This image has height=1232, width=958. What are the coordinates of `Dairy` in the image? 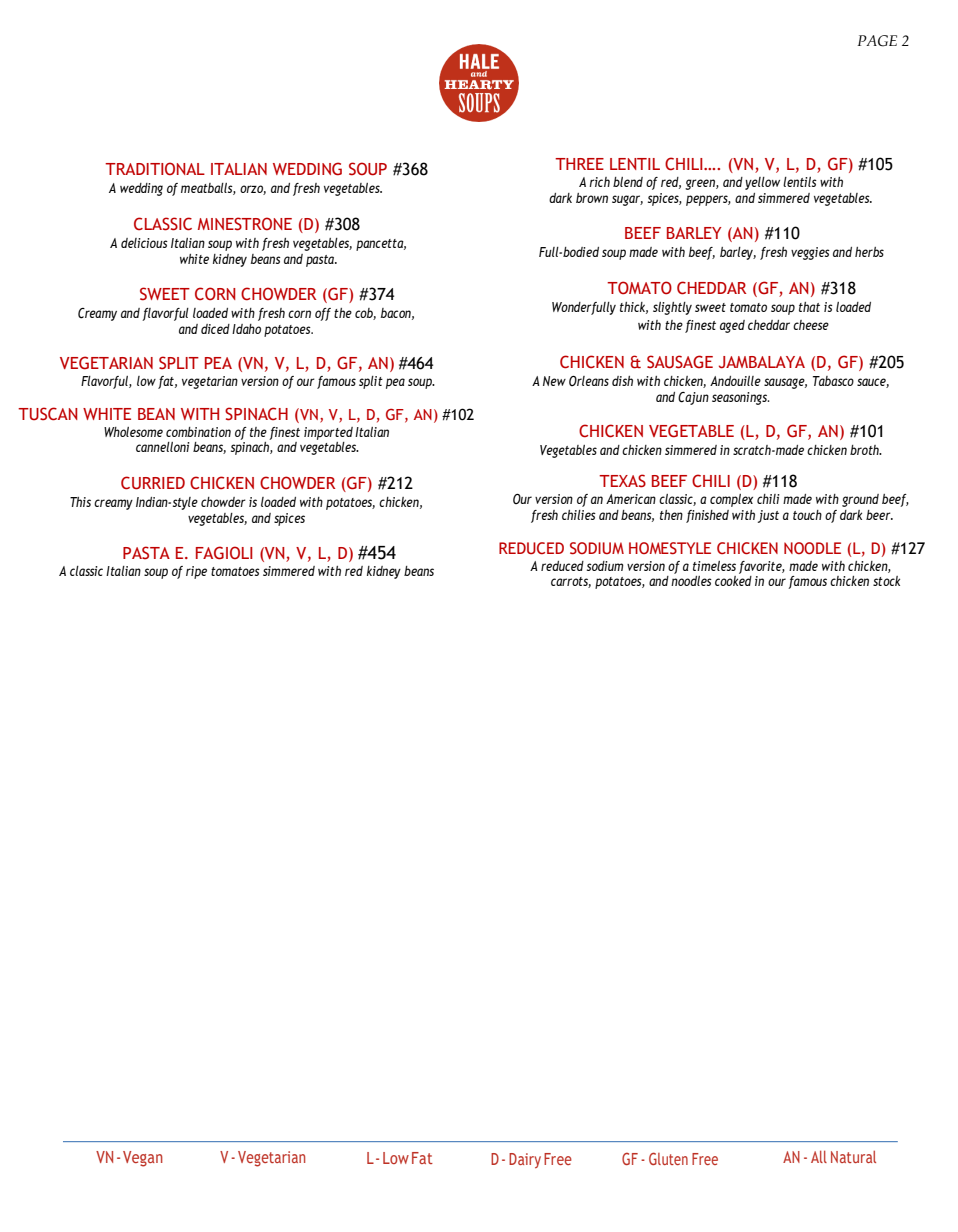 It's located at (525, 1160).
